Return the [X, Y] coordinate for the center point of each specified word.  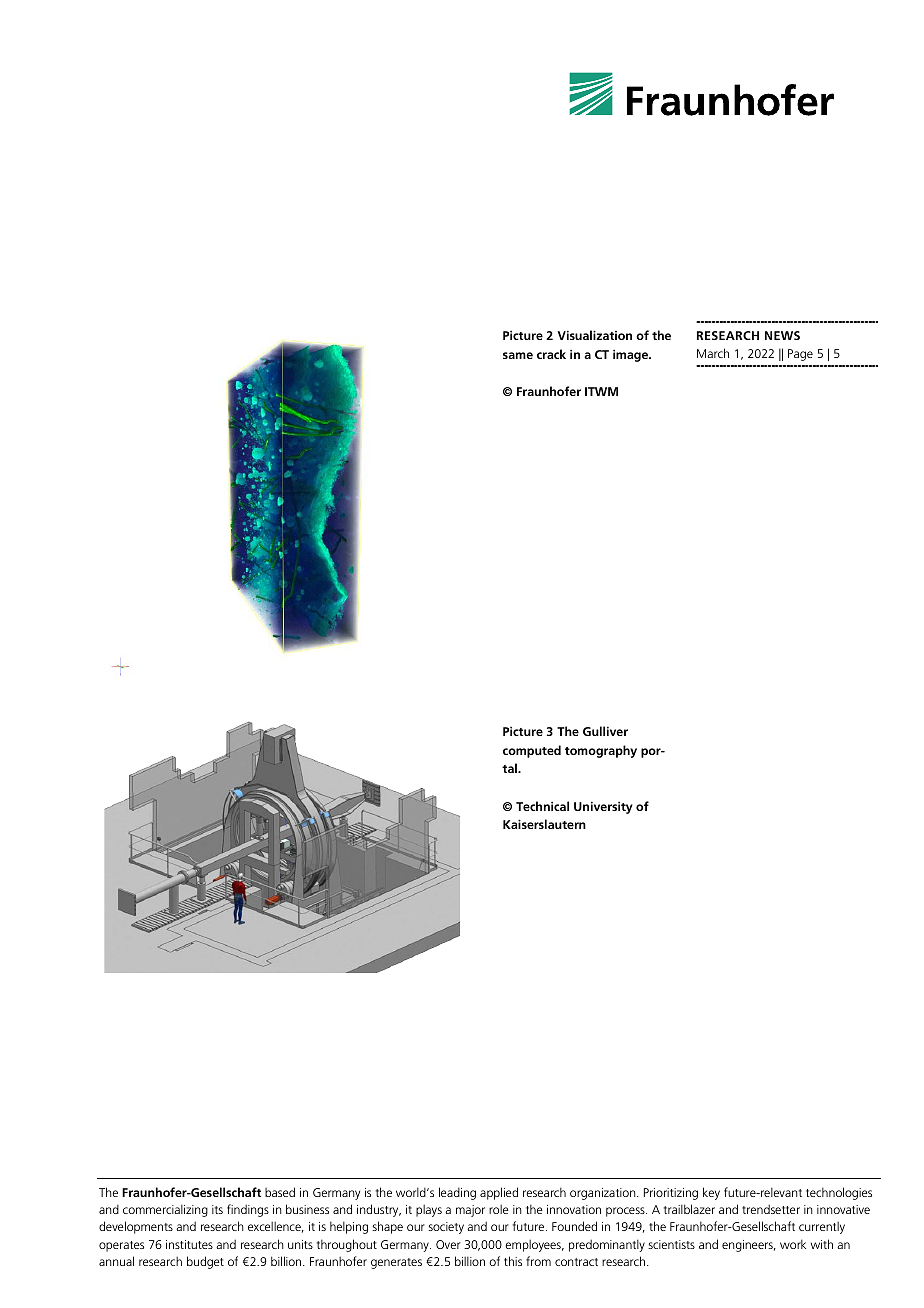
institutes [189, 1244]
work [793, 1244]
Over [448, 1244]
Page [800, 355]
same [518, 355]
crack [551, 354]
